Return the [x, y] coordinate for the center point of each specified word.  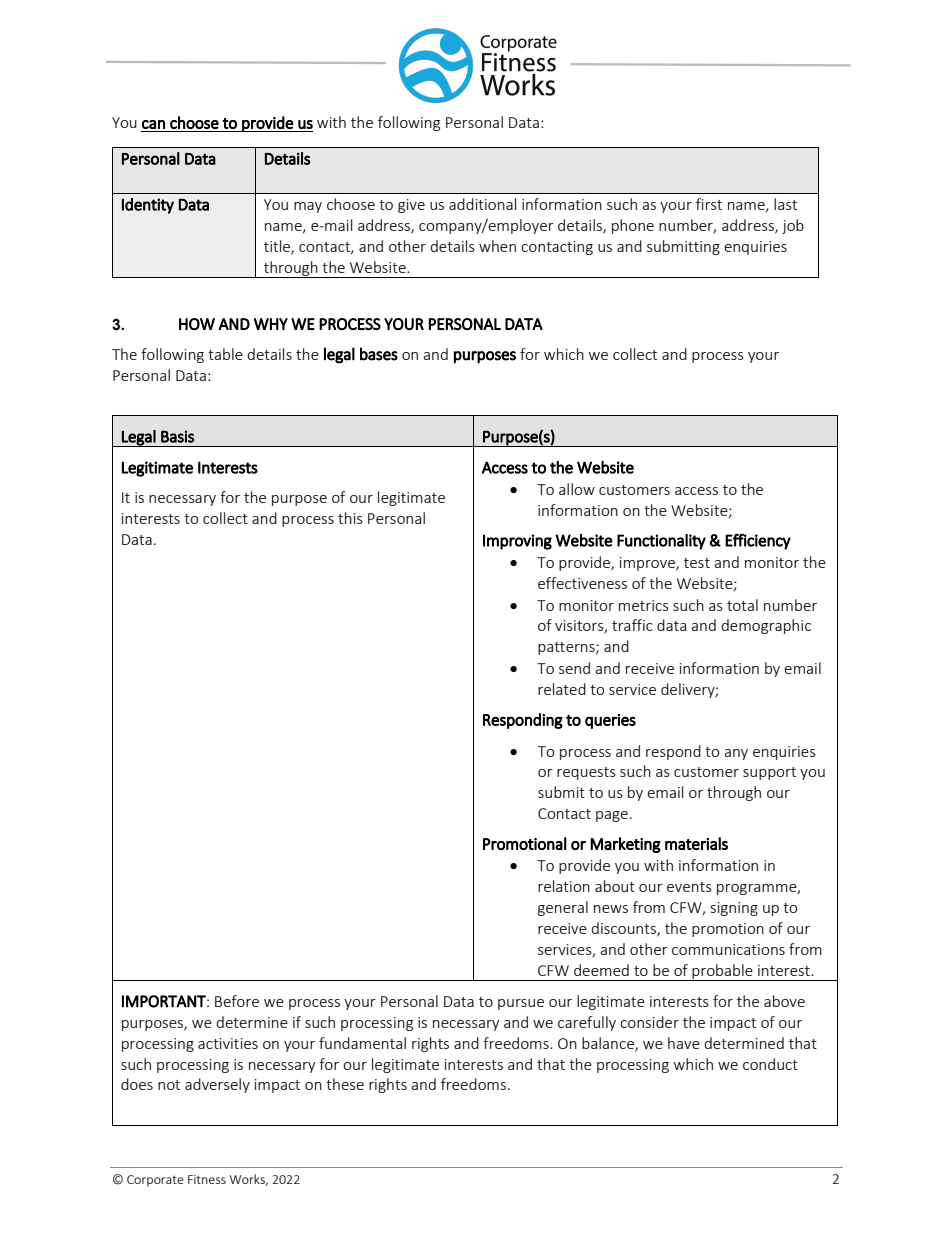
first [709, 204]
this [350, 518]
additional [482, 204]
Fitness [207, 1179]
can [153, 124]
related [562, 689]
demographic [766, 626]
